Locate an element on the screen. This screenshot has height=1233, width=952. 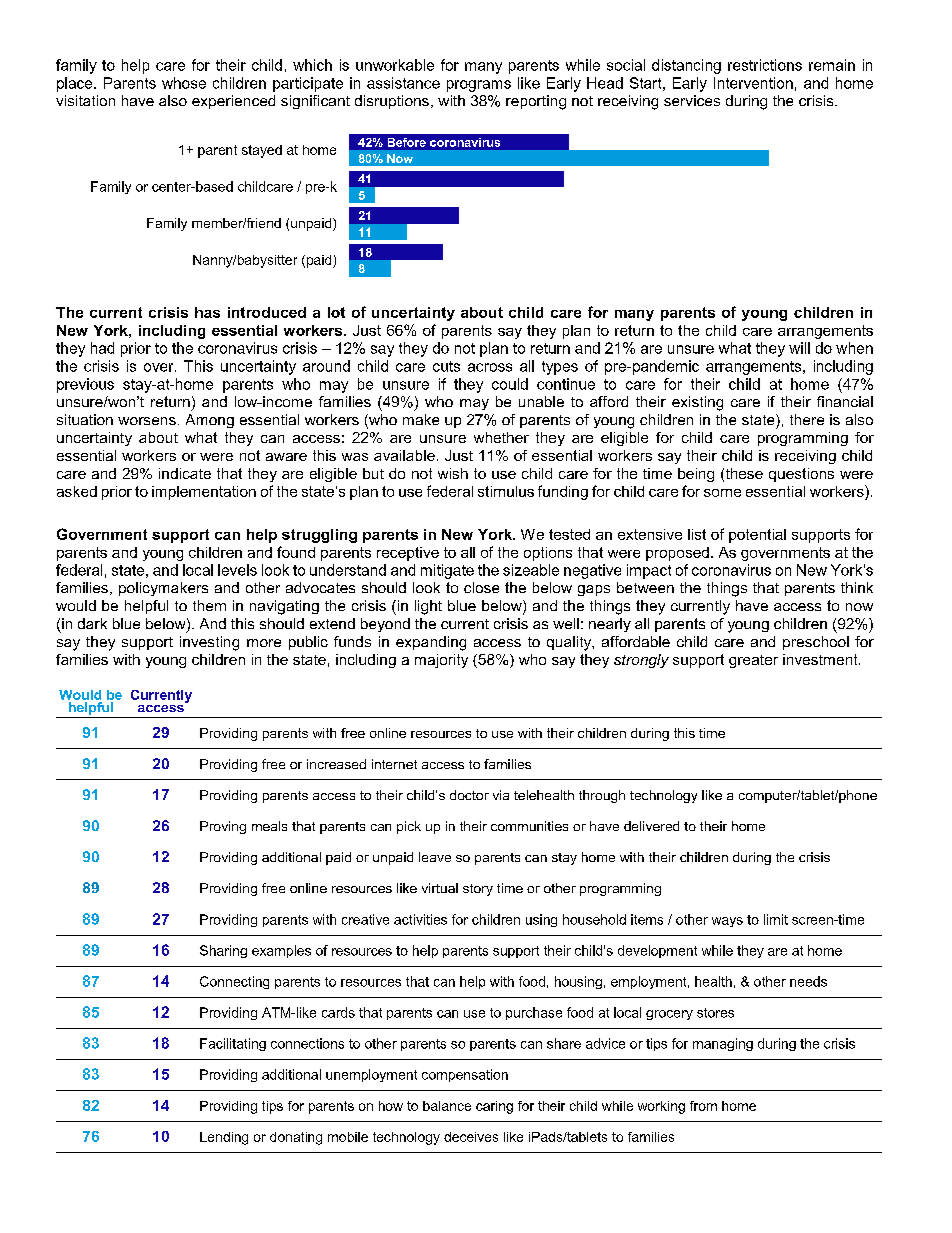
will is located at coordinates (799, 348).
